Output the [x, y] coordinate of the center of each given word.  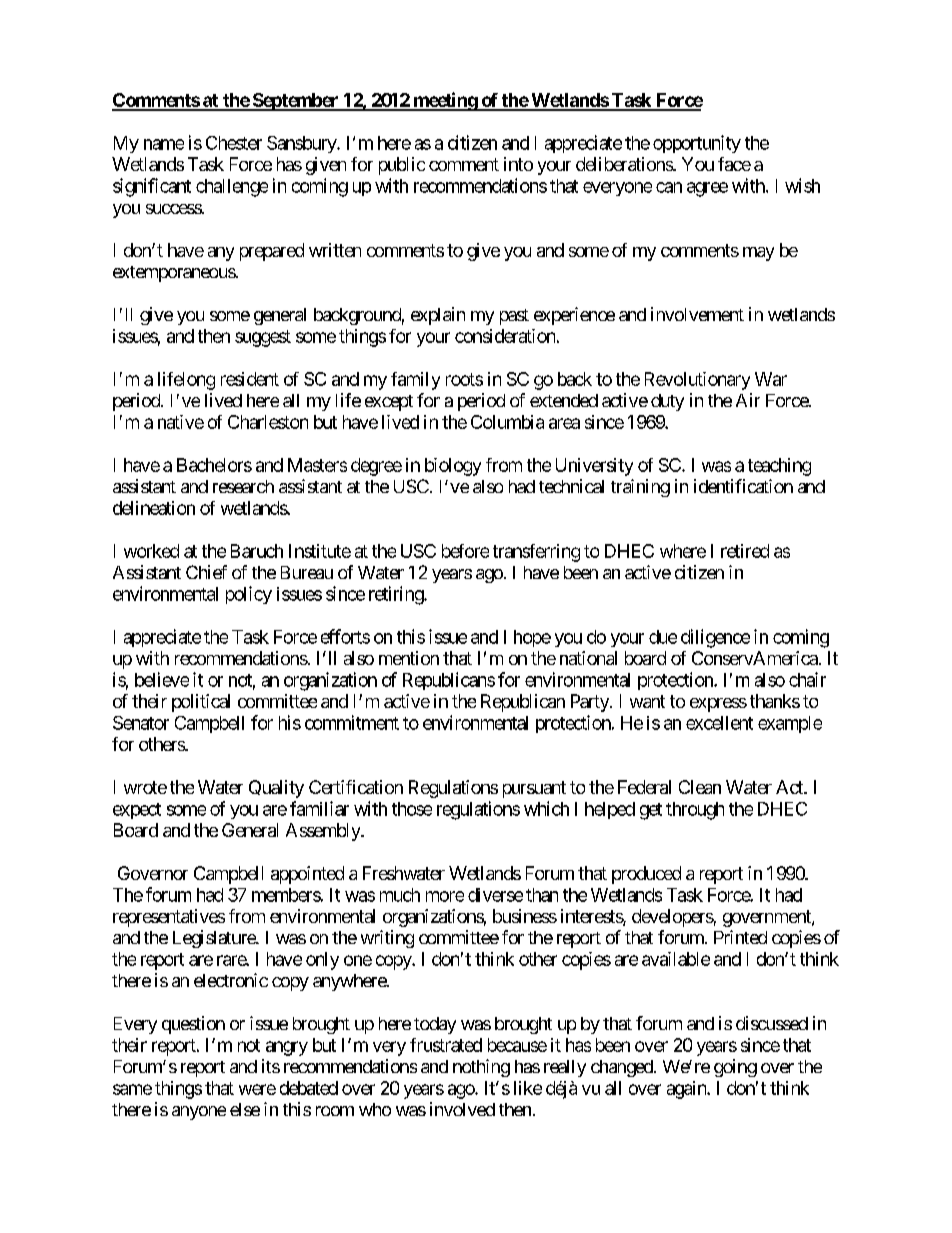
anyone [199, 1113]
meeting [445, 101]
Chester [234, 143]
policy [249, 595]
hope [532, 638]
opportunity [697, 144]
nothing [481, 1068]
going [735, 1068]
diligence [715, 638]
